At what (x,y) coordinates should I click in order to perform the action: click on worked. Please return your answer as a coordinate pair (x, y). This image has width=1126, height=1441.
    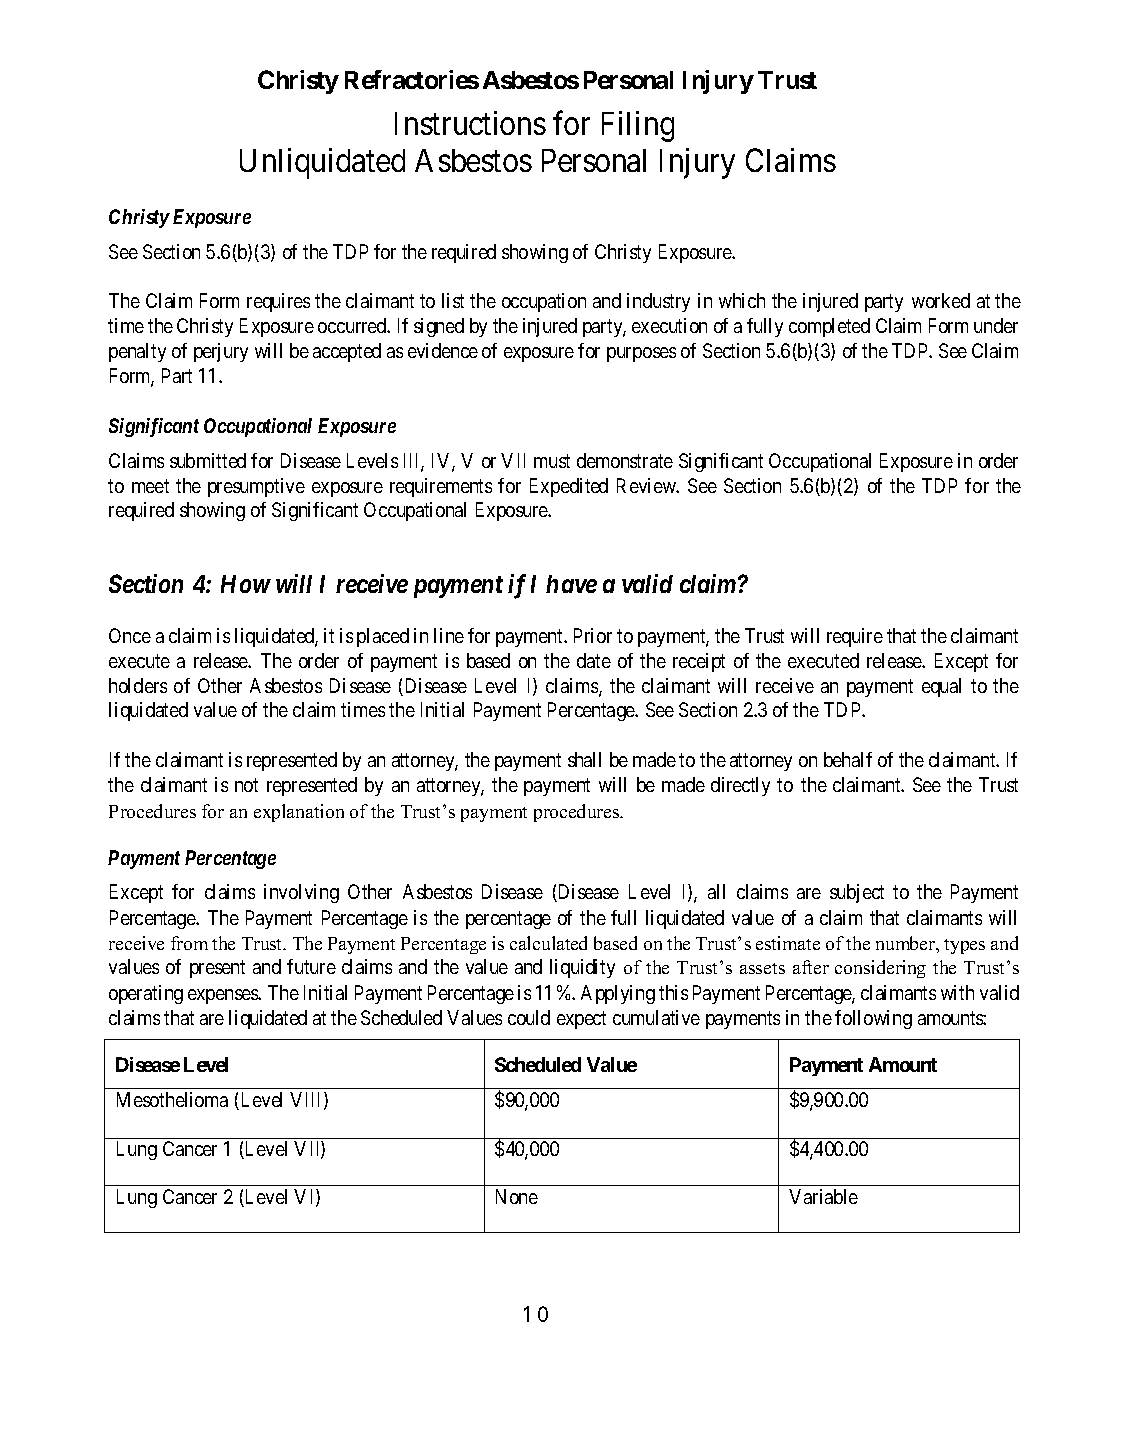
    Looking at the image, I should click on (941, 300).
